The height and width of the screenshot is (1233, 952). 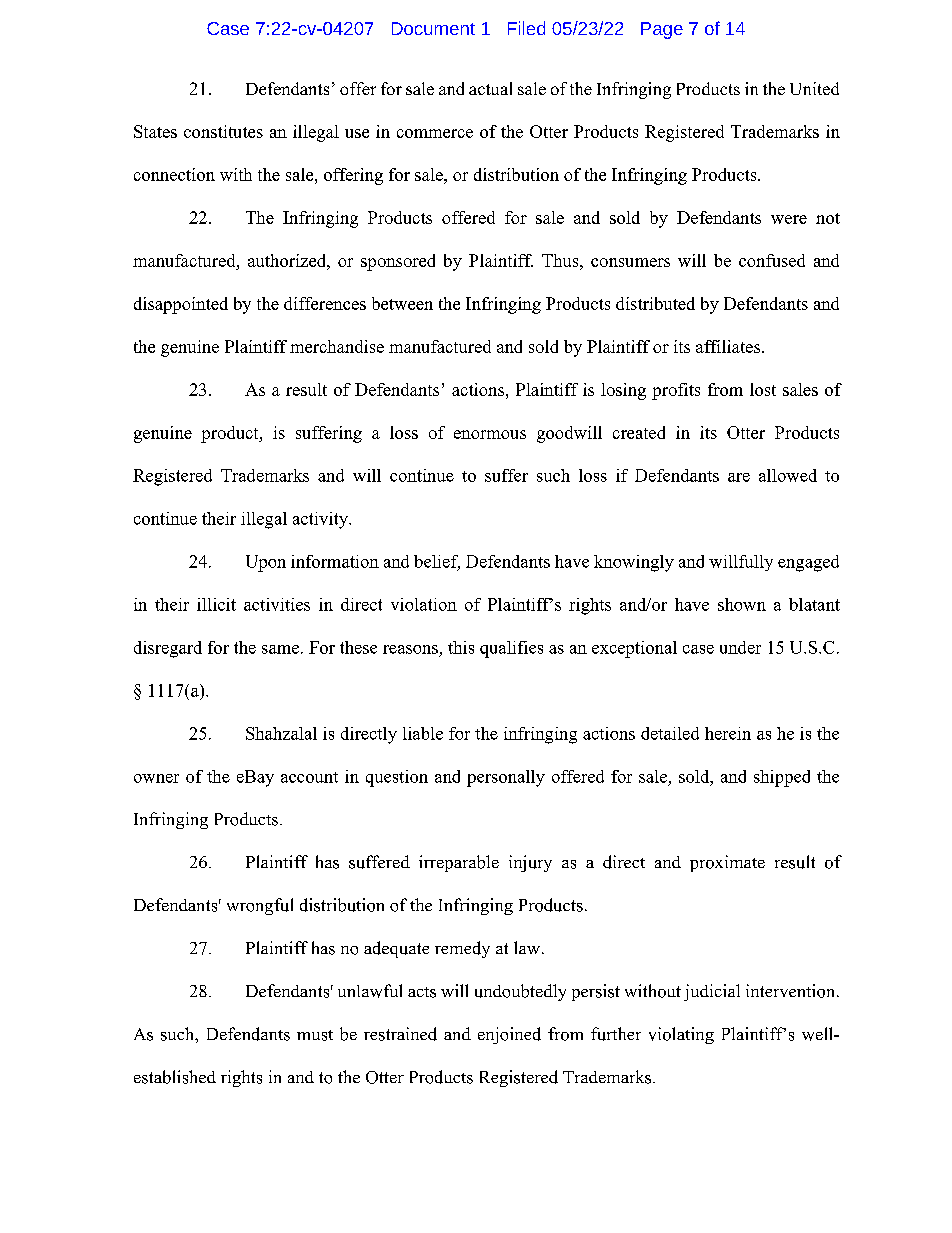 I want to click on United, so click(x=814, y=88).
